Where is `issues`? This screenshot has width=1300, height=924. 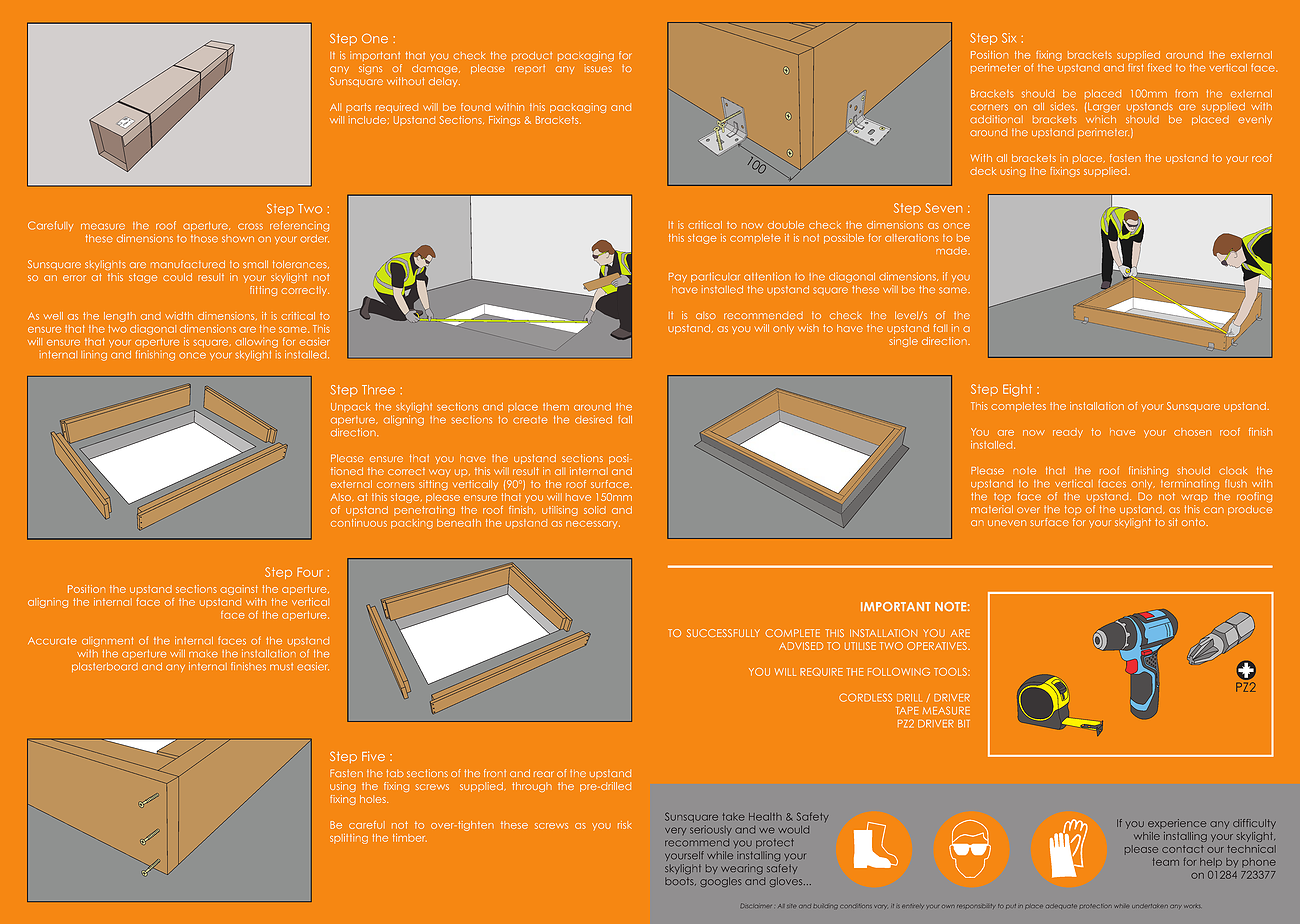
issues is located at coordinates (598, 68).
